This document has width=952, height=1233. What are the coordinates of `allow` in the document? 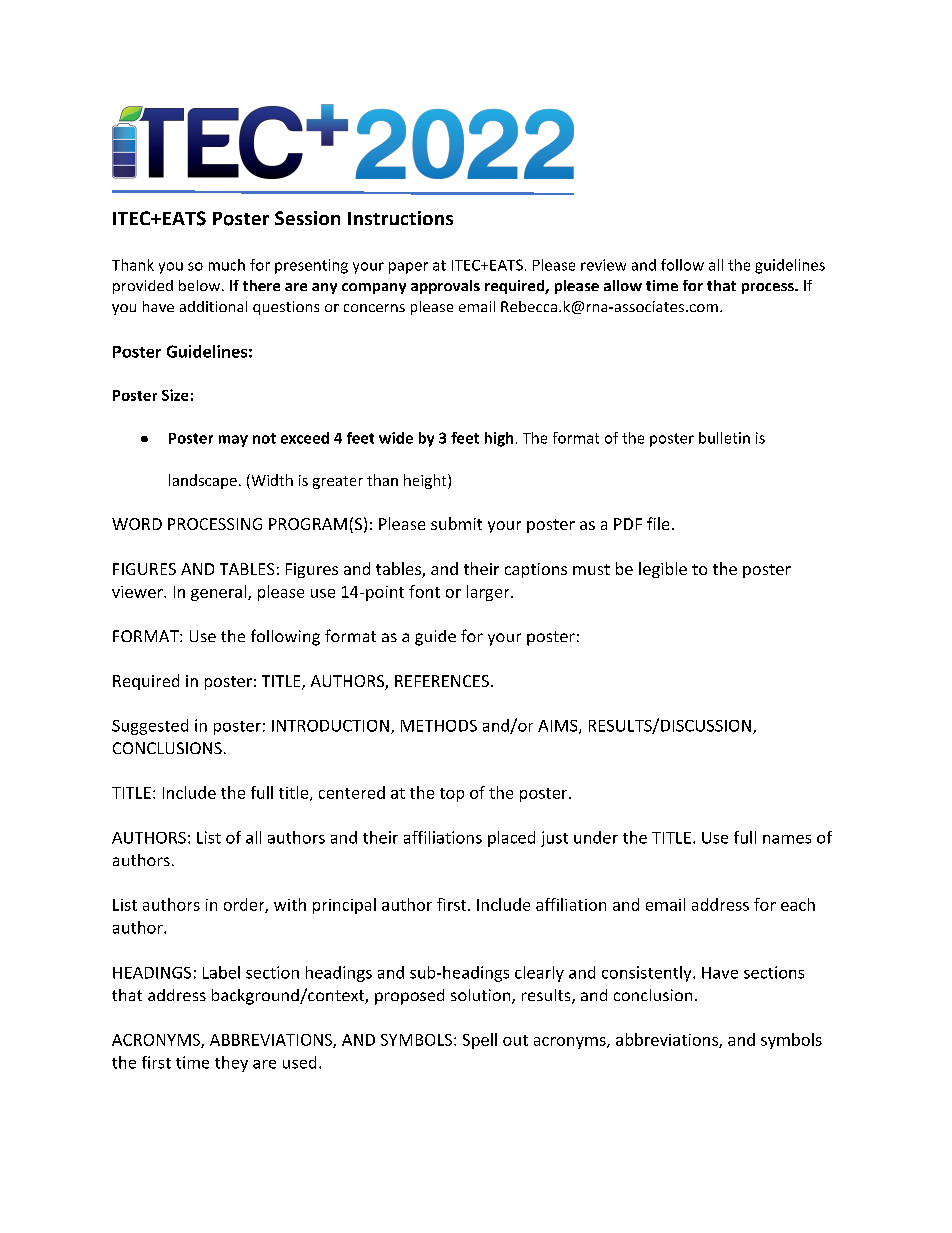 It's located at (623, 285).
